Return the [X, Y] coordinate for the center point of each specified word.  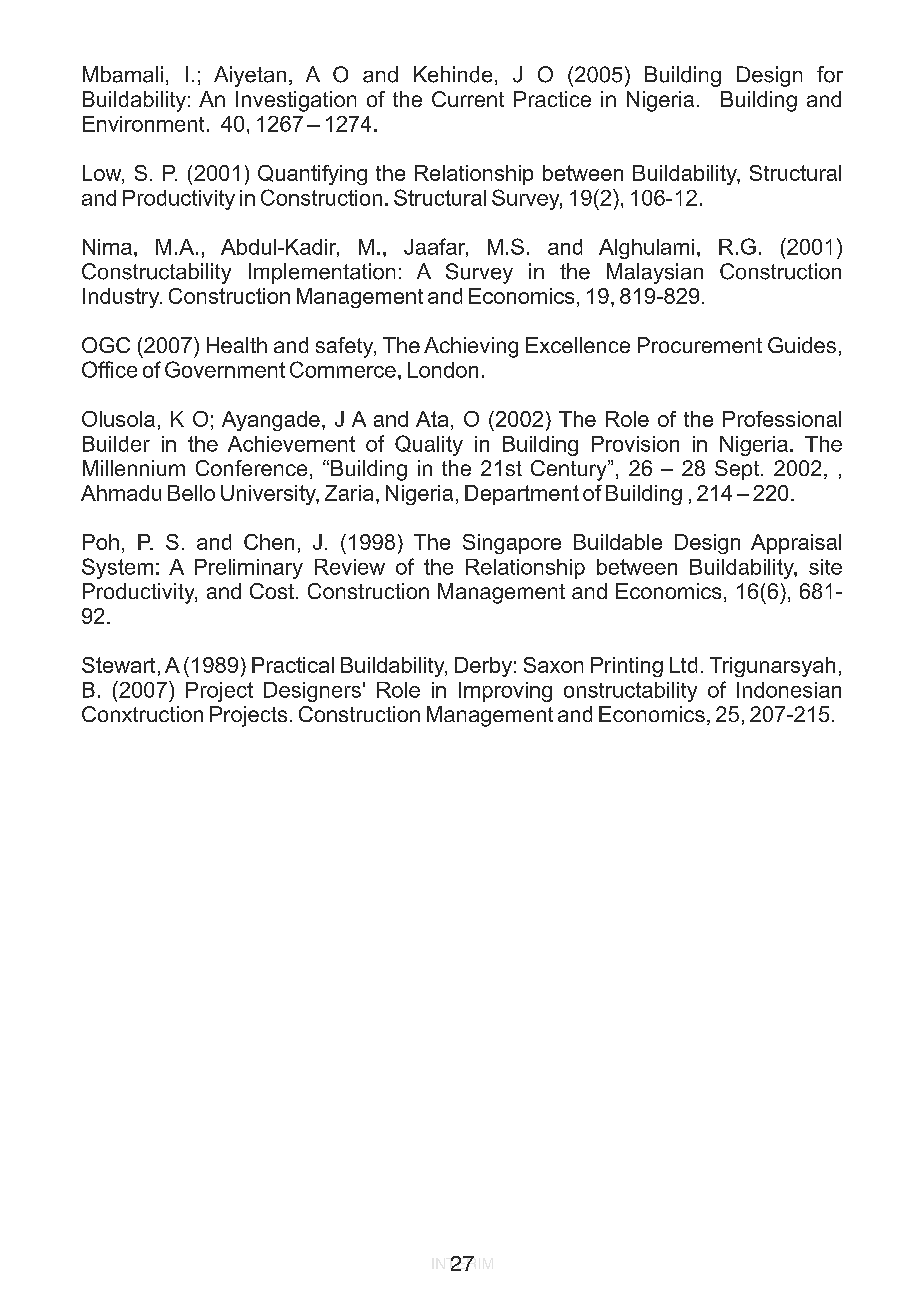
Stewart [118, 665]
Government [225, 369]
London [443, 370]
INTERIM [462, 1263]
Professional [782, 419]
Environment [143, 124]
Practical [293, 665]
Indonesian [789, 690]
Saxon [553, 665]
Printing [627, 667]
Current [468, 99]
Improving [505, 692]
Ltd [683, 665]
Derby [483, 667]
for [830, 74]
